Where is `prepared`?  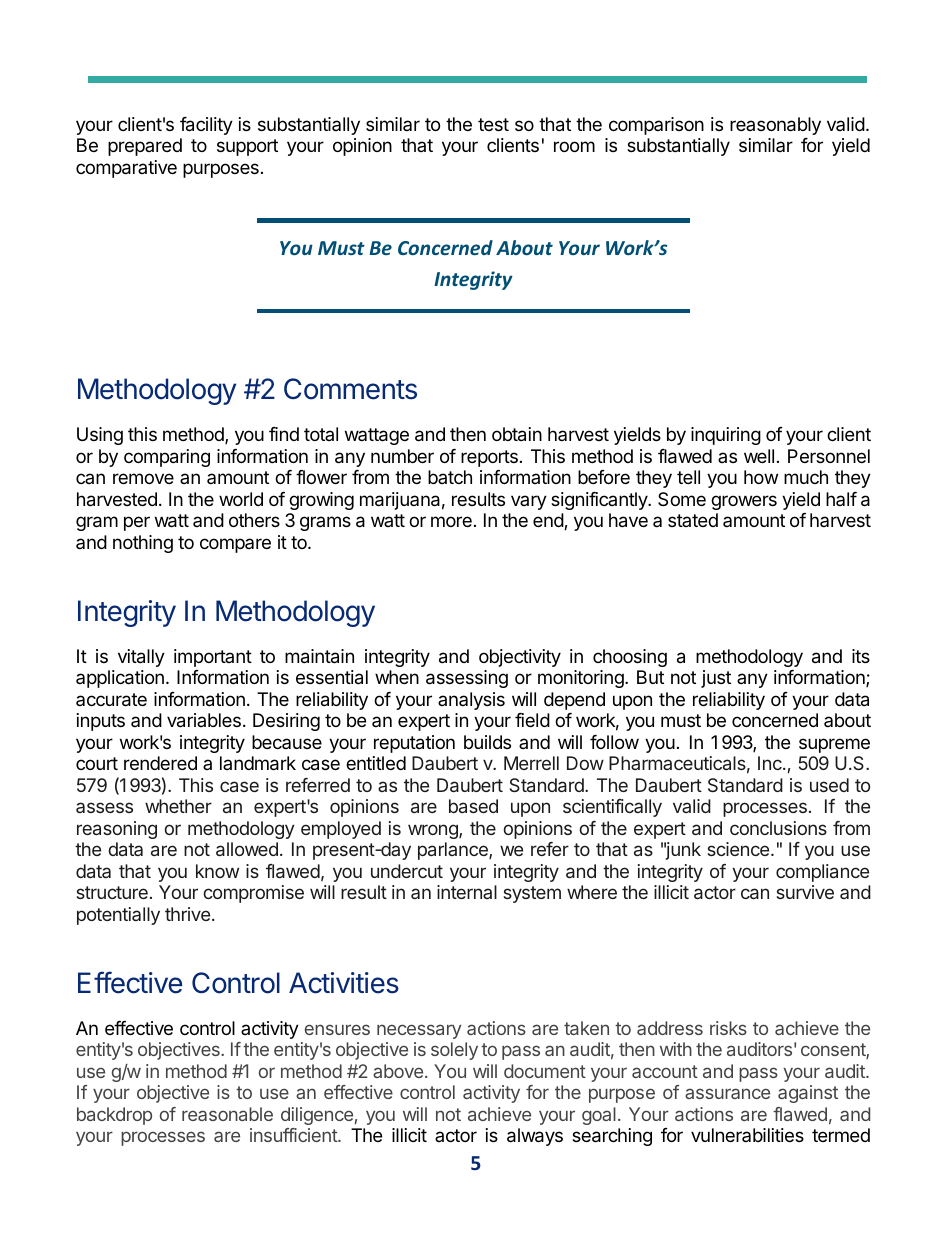 prepared is located at coordinates (145, 147).
